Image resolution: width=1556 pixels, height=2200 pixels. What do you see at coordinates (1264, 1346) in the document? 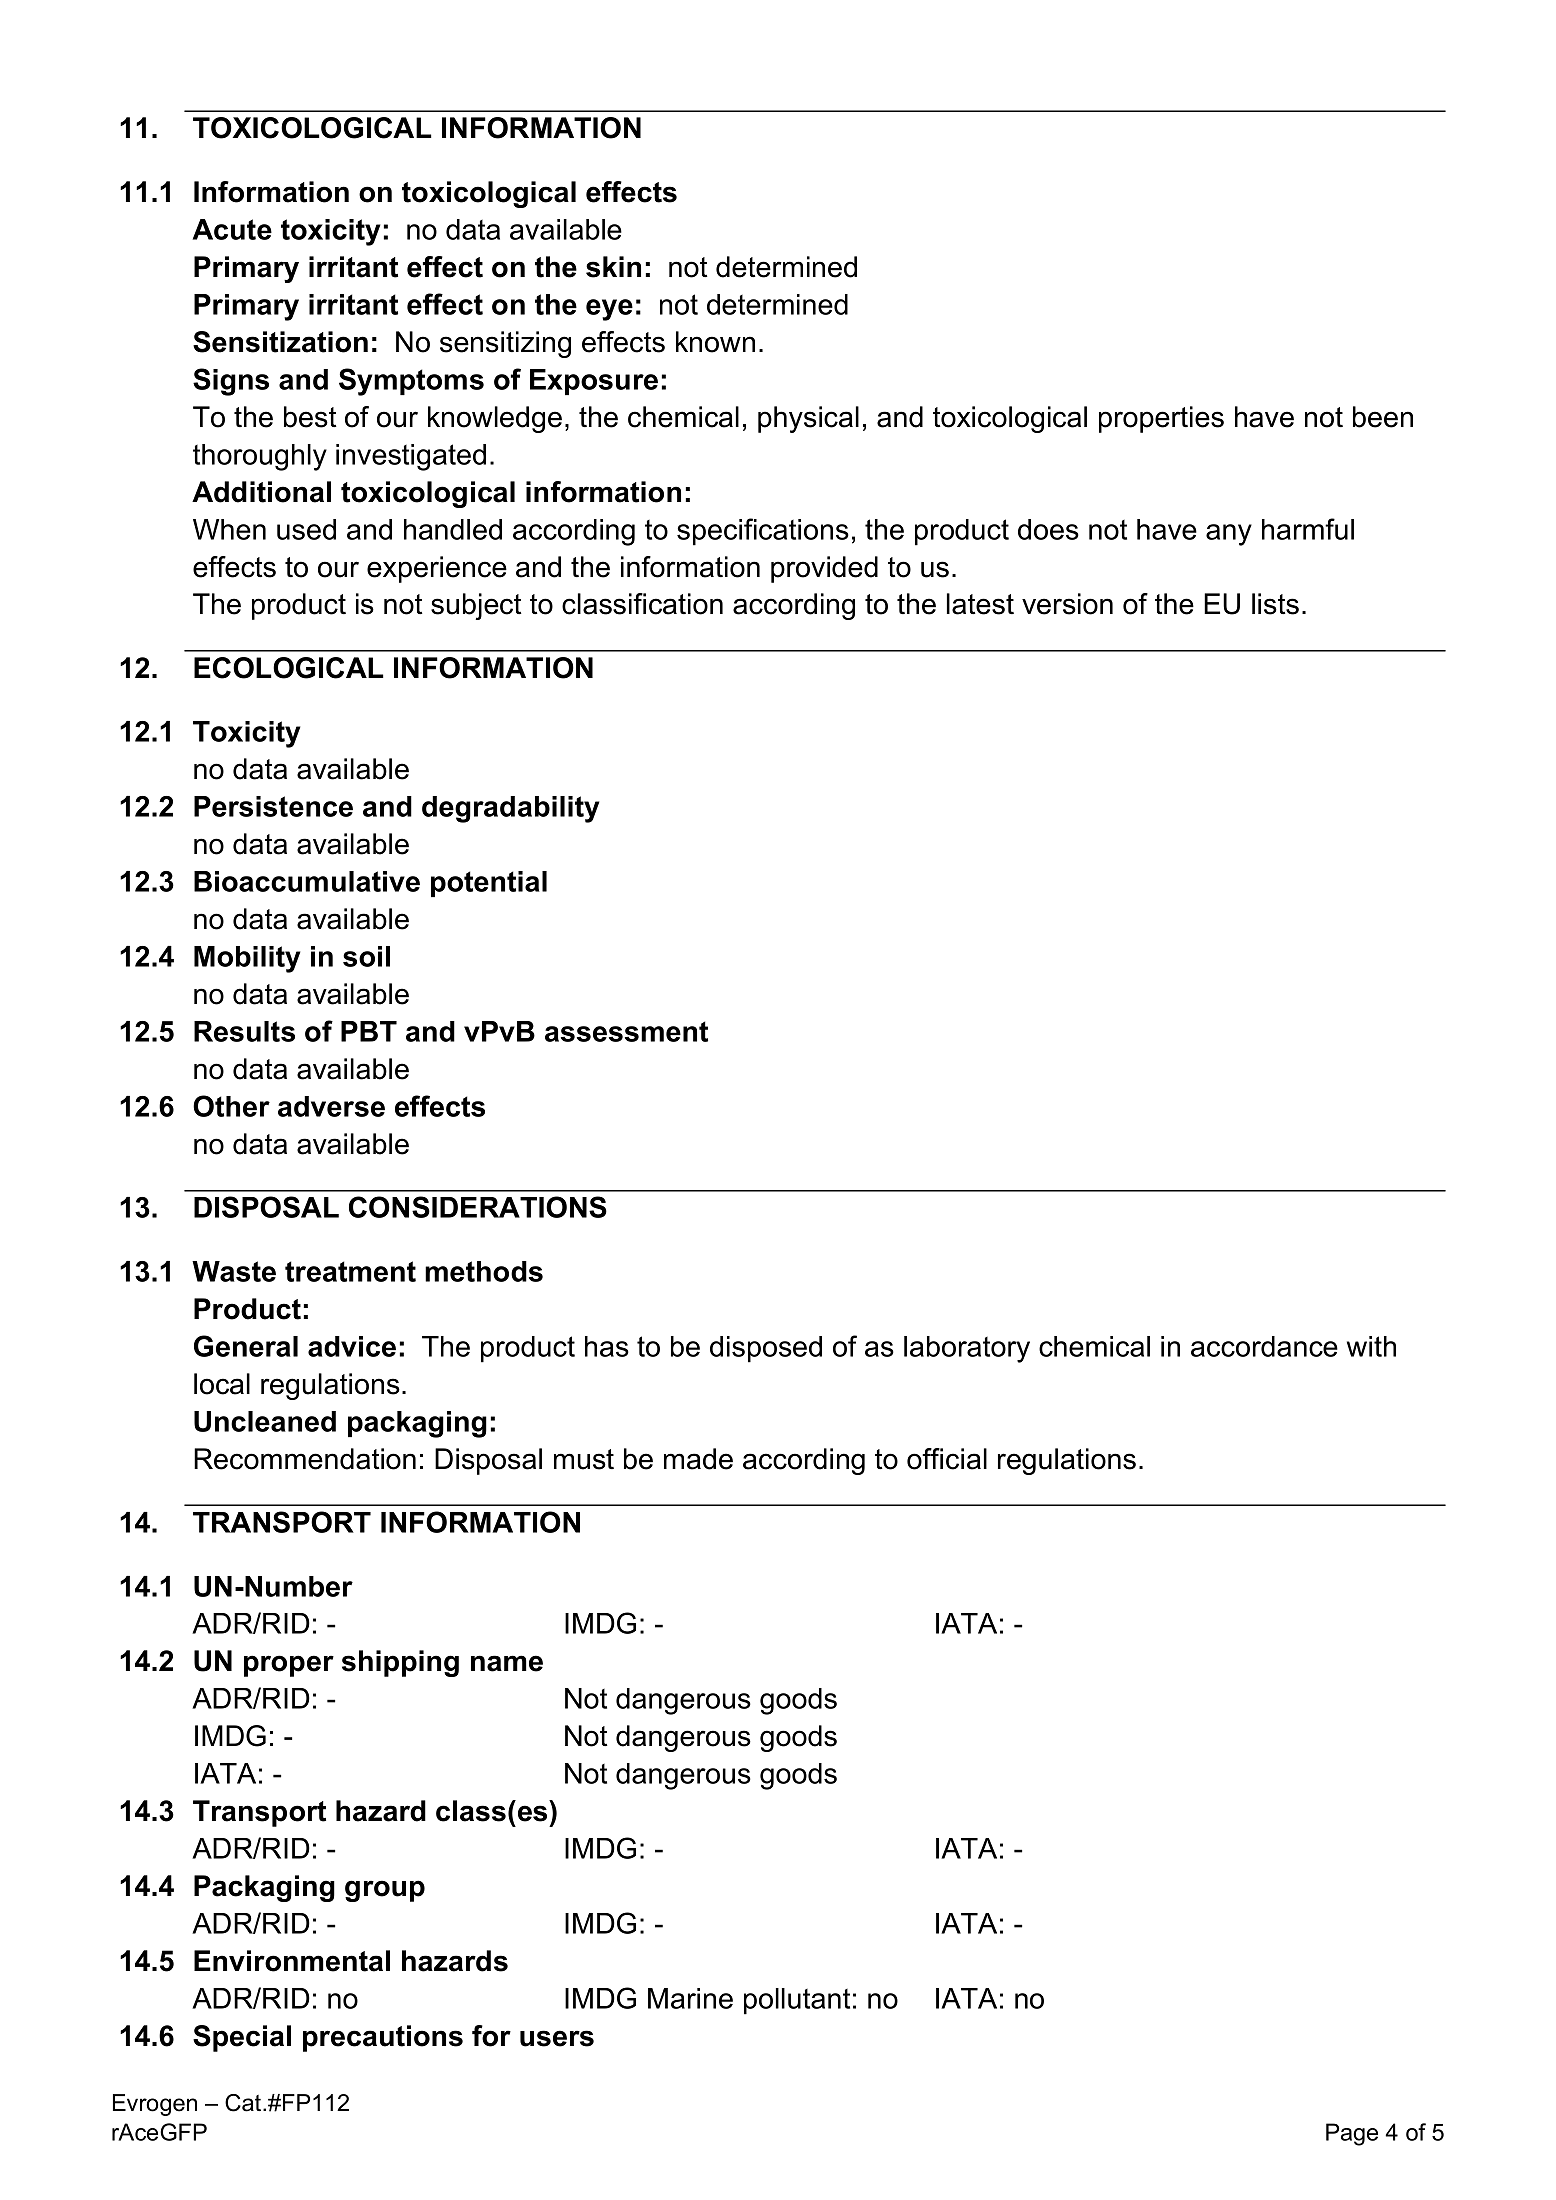
I see `accordance` at bounding box center [1264, 1346].
